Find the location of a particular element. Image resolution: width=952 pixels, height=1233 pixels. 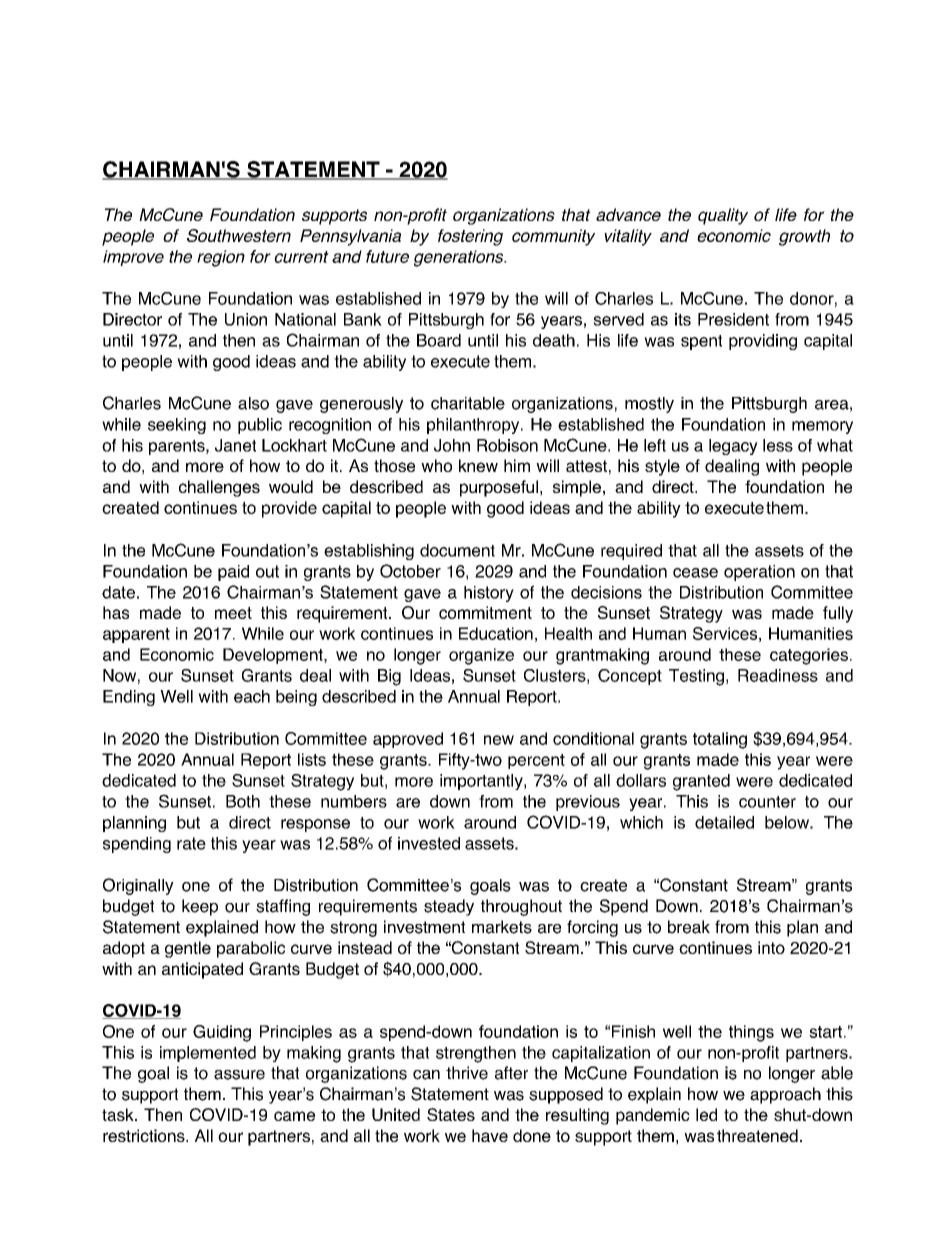

history is located at coordinates (489, 594).
